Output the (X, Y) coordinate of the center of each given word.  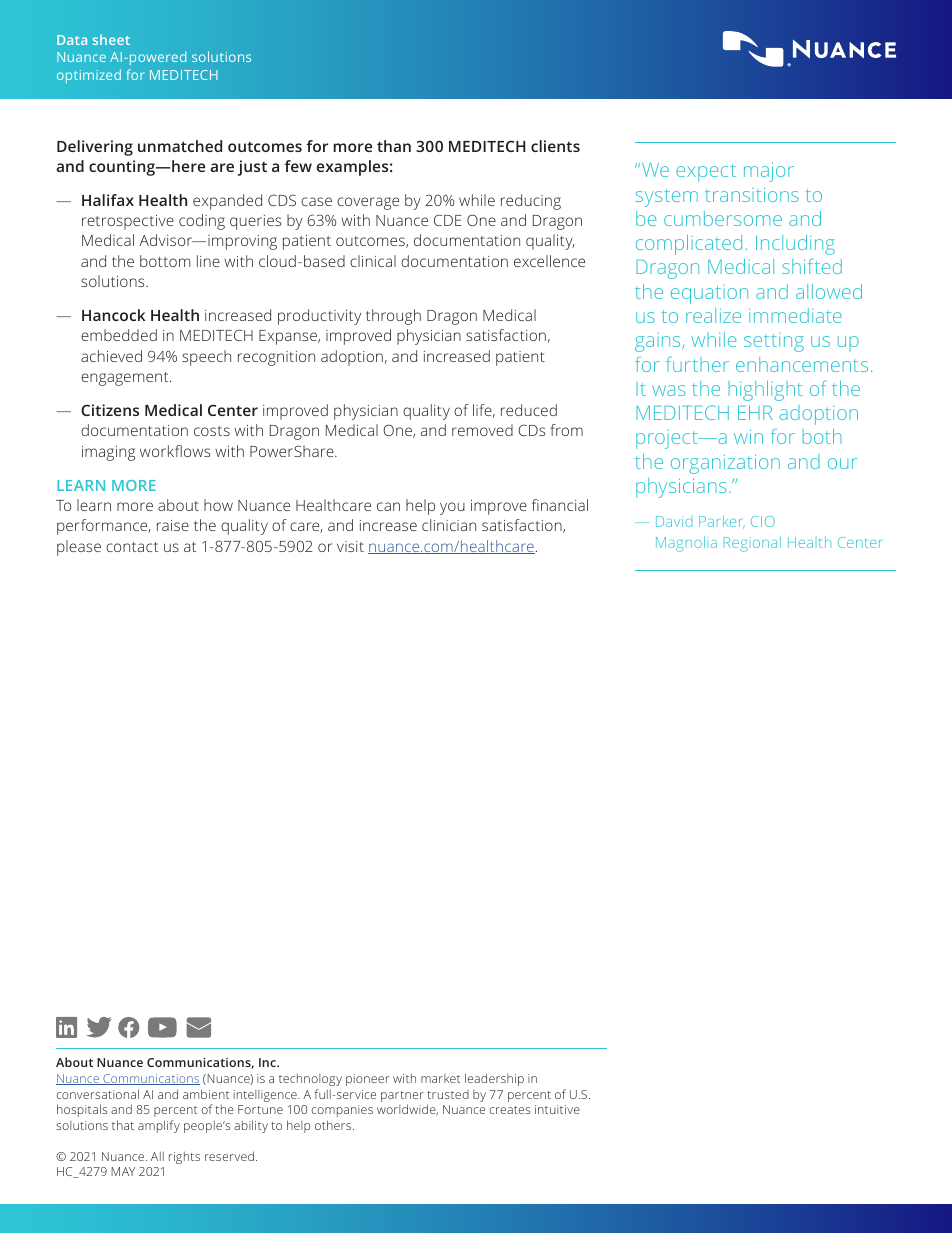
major (769, 172)
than (394, 146)
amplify (159, 1126)
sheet (111, 39)
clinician (449, 525)
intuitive (557, 1109)
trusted (448, 1094)
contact (132, 547)
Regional (752, 544)
